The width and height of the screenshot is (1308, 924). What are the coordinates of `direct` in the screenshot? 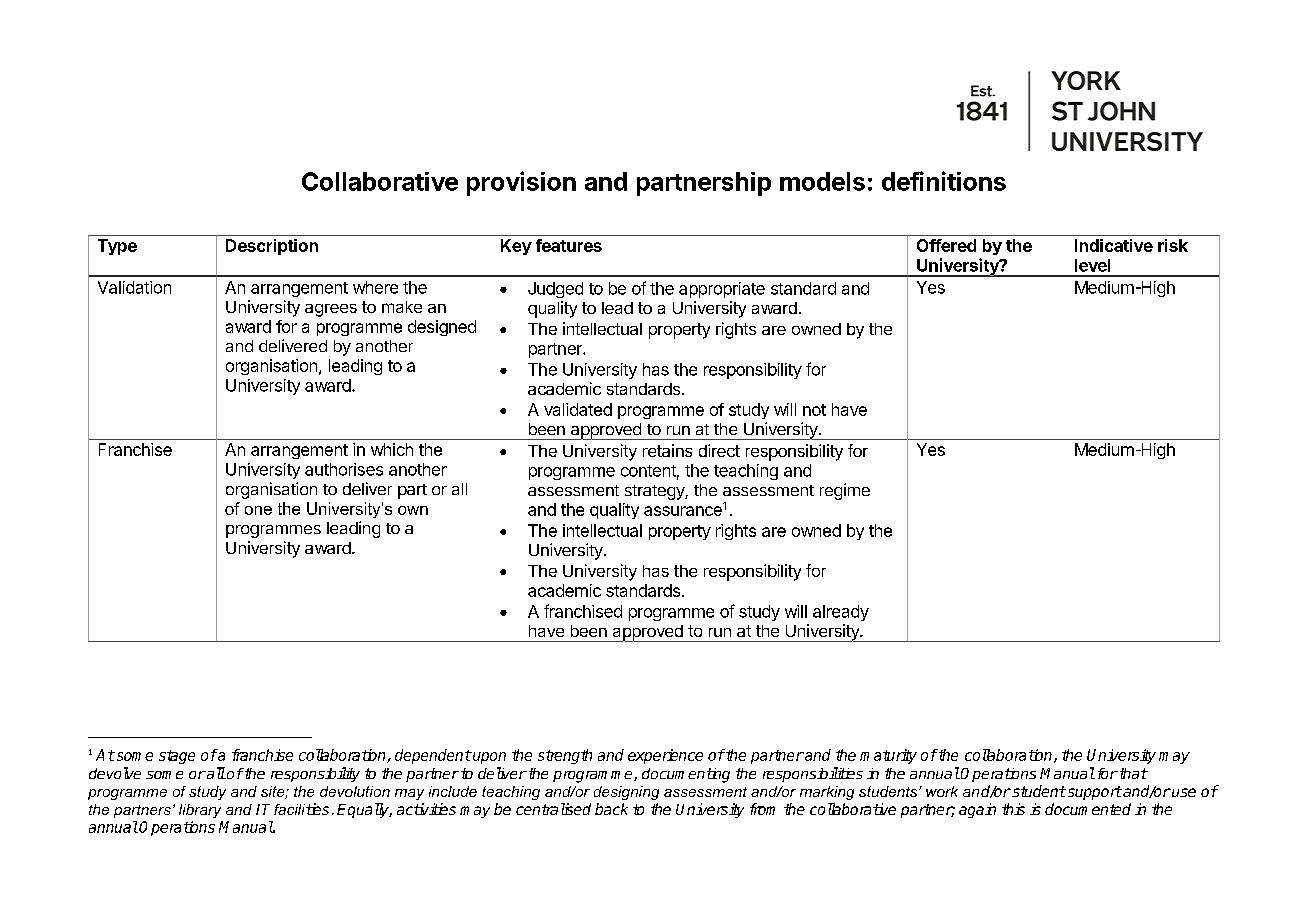 It's located at (719, 450).
